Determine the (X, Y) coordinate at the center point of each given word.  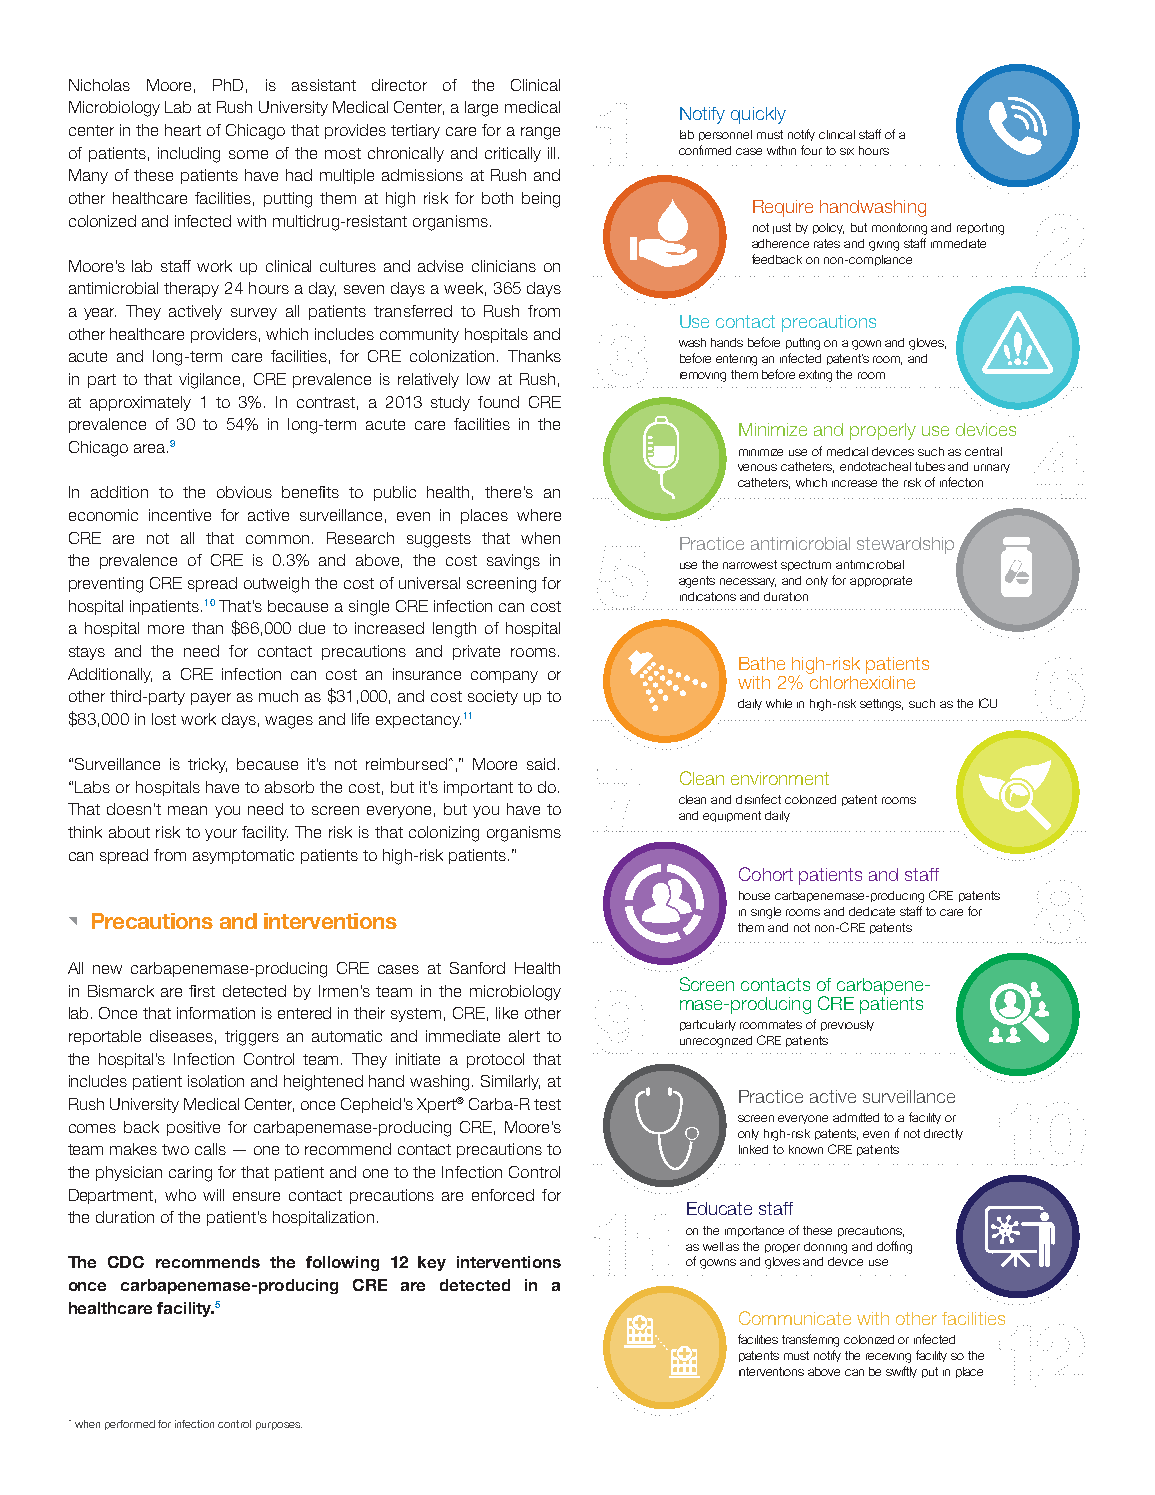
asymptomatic (243, 856)
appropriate (881, 581)
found (498, 402)
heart (183, 130)
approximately (140, 403)
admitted (856, 1117)
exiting (815, 376)
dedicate (872, 911)
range (540, 133)
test (547, 1104)
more (166, 629)
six (847, 151)
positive (193, 1128)
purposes (279, 1426)
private (476, 652)
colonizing (444, 834)
